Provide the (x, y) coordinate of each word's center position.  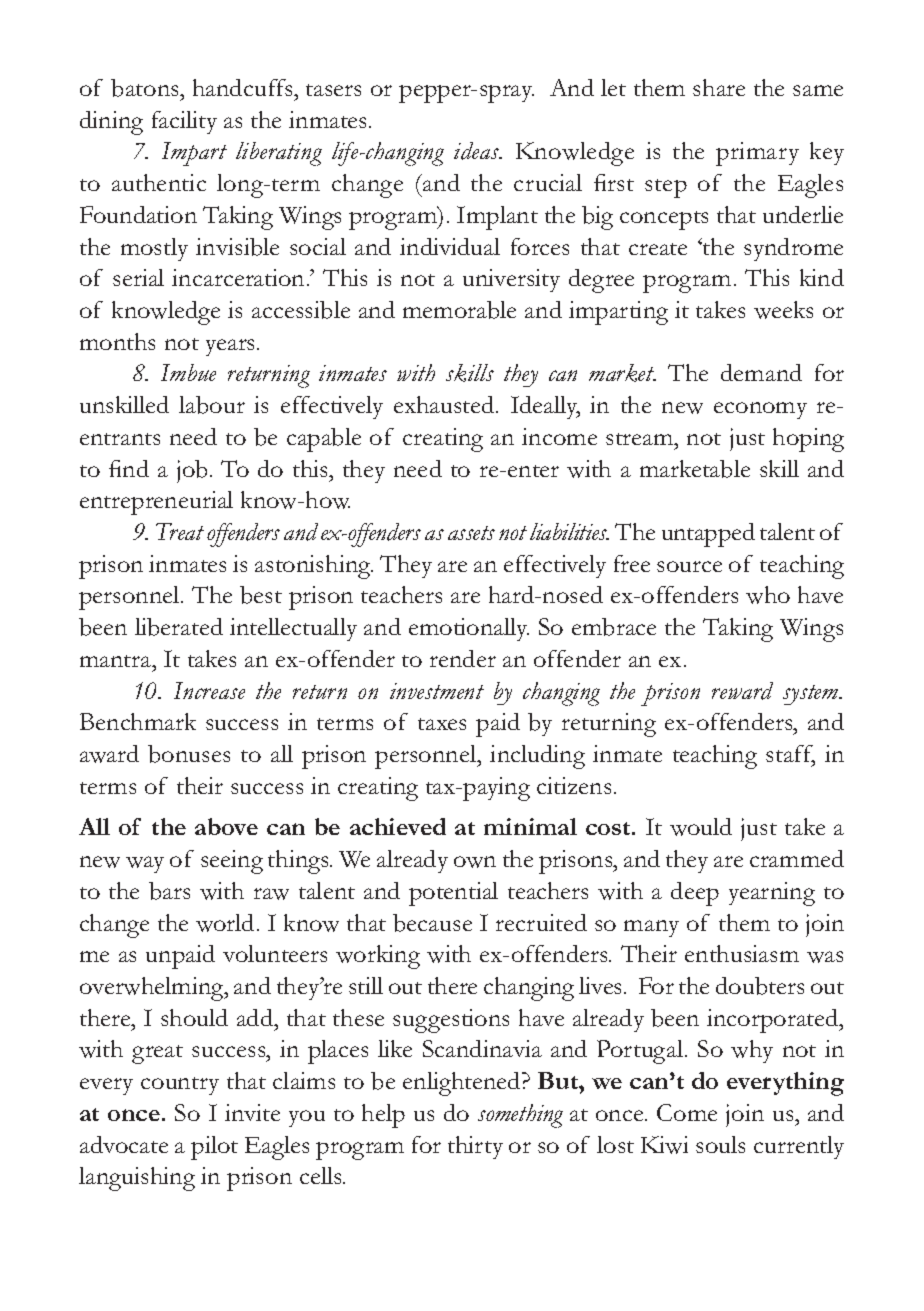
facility (184, 122)
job (194, 471)
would (701, 827)
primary (757, 154)
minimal (530, 826)
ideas (478, 151)
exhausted (445, 404)
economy (760, 410)
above (226, 826)
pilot (214, 1148)
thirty (475, 1147)
